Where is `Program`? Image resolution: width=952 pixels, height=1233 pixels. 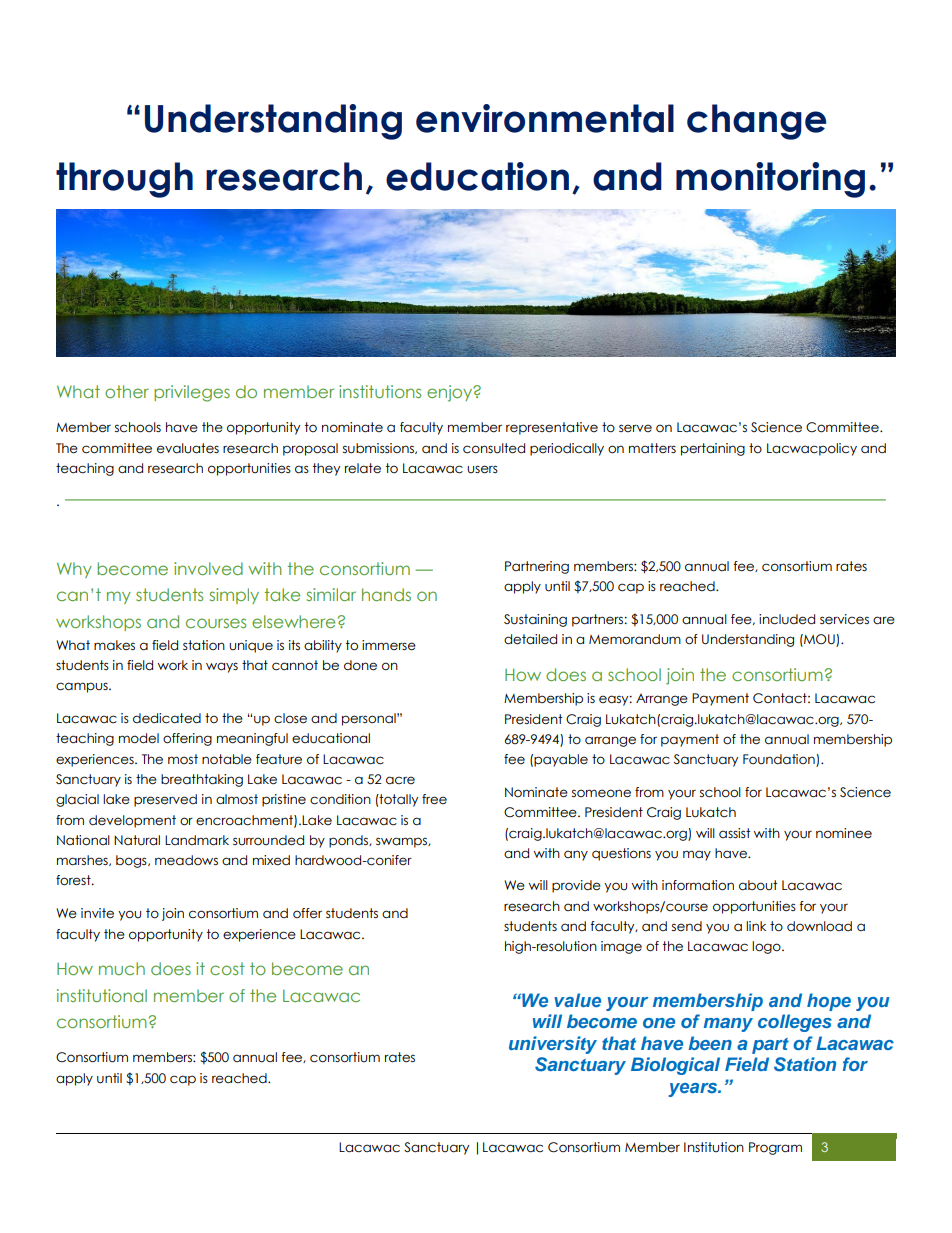
Program is located at coordinates (775, 1148).
